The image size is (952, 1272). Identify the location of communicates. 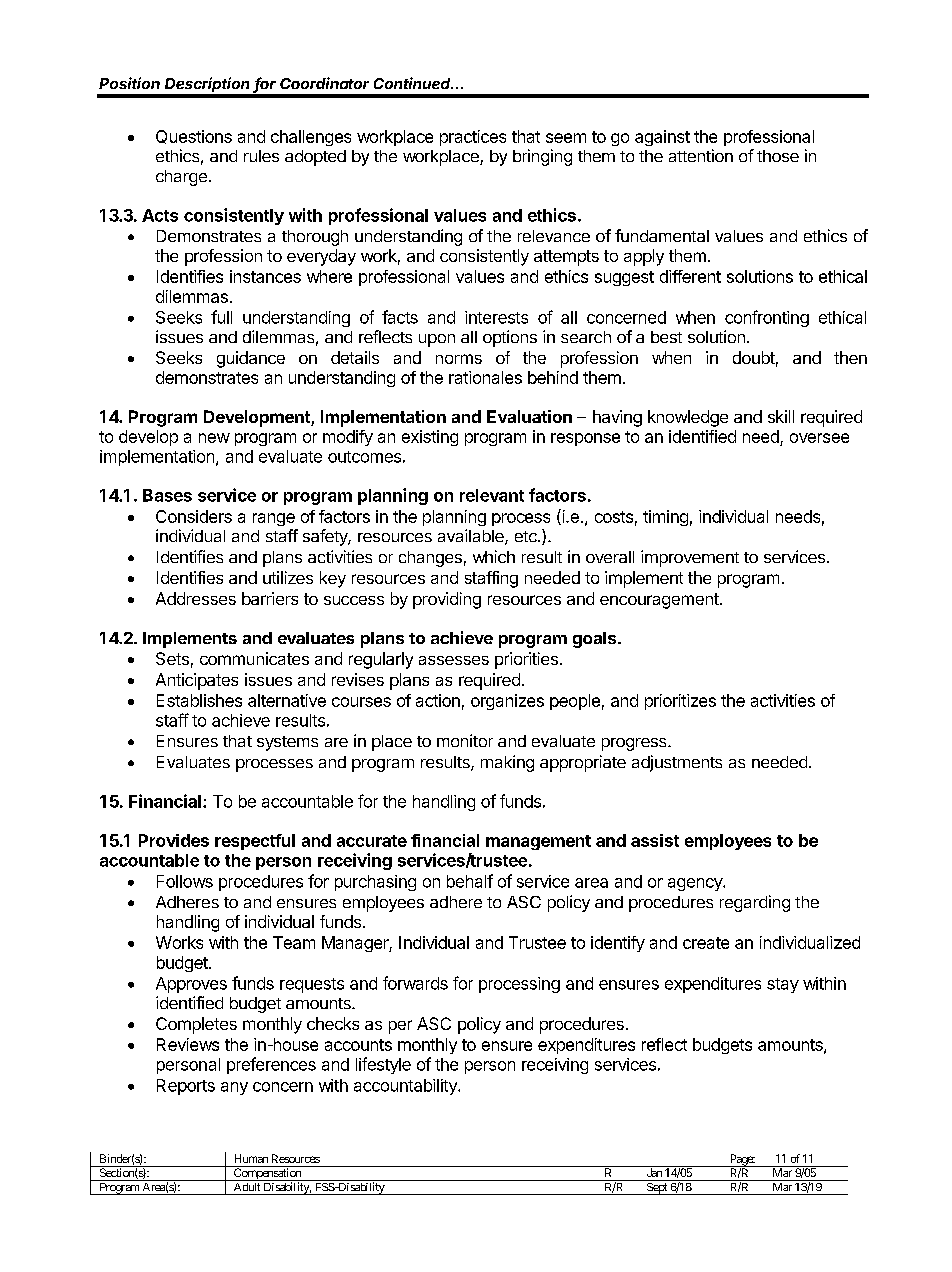
(254, 658).
